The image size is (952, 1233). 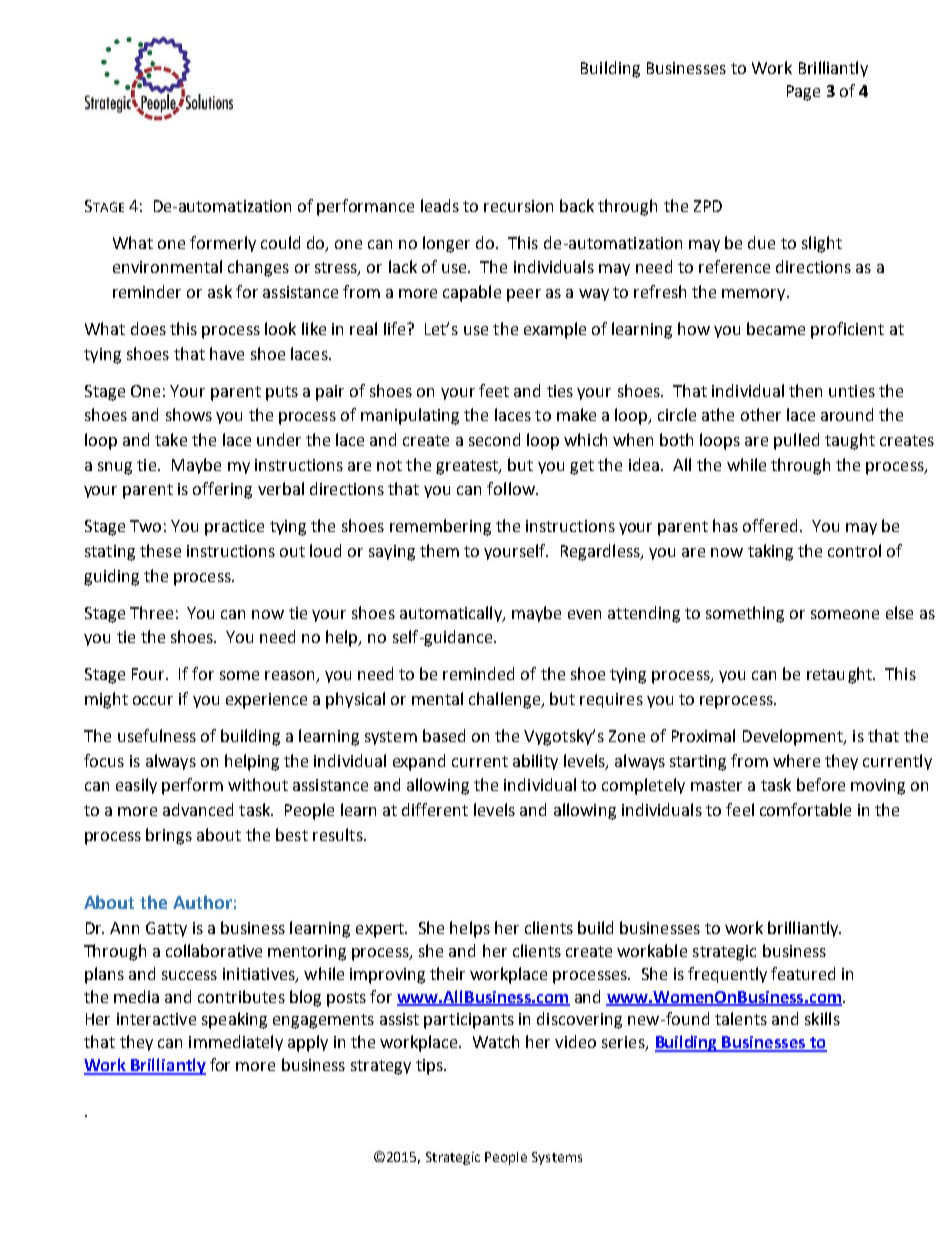 I want to click on taking, so click(x=770, y=552).
